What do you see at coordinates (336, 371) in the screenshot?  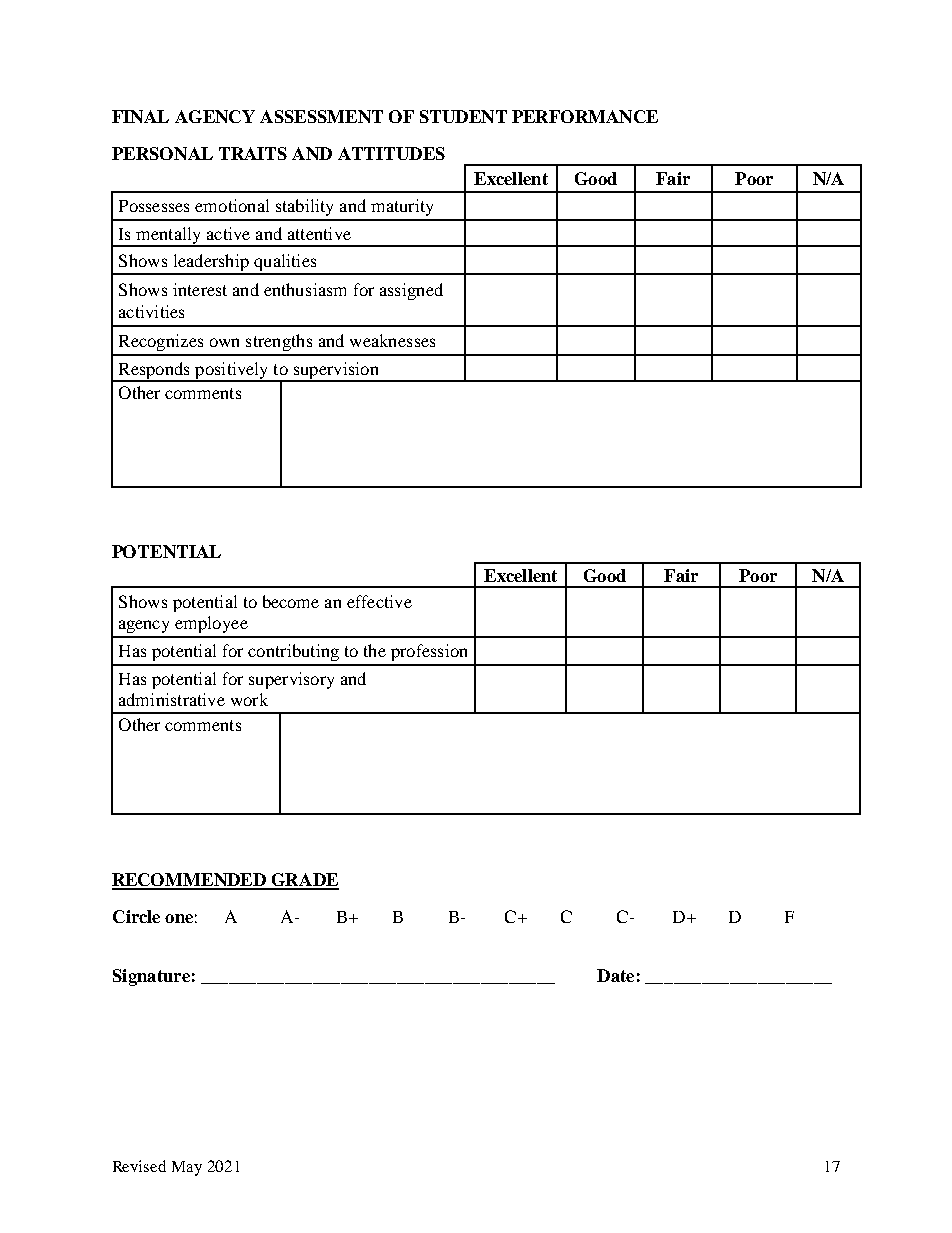 I see `supervision` at bounding box center [336, 371].
